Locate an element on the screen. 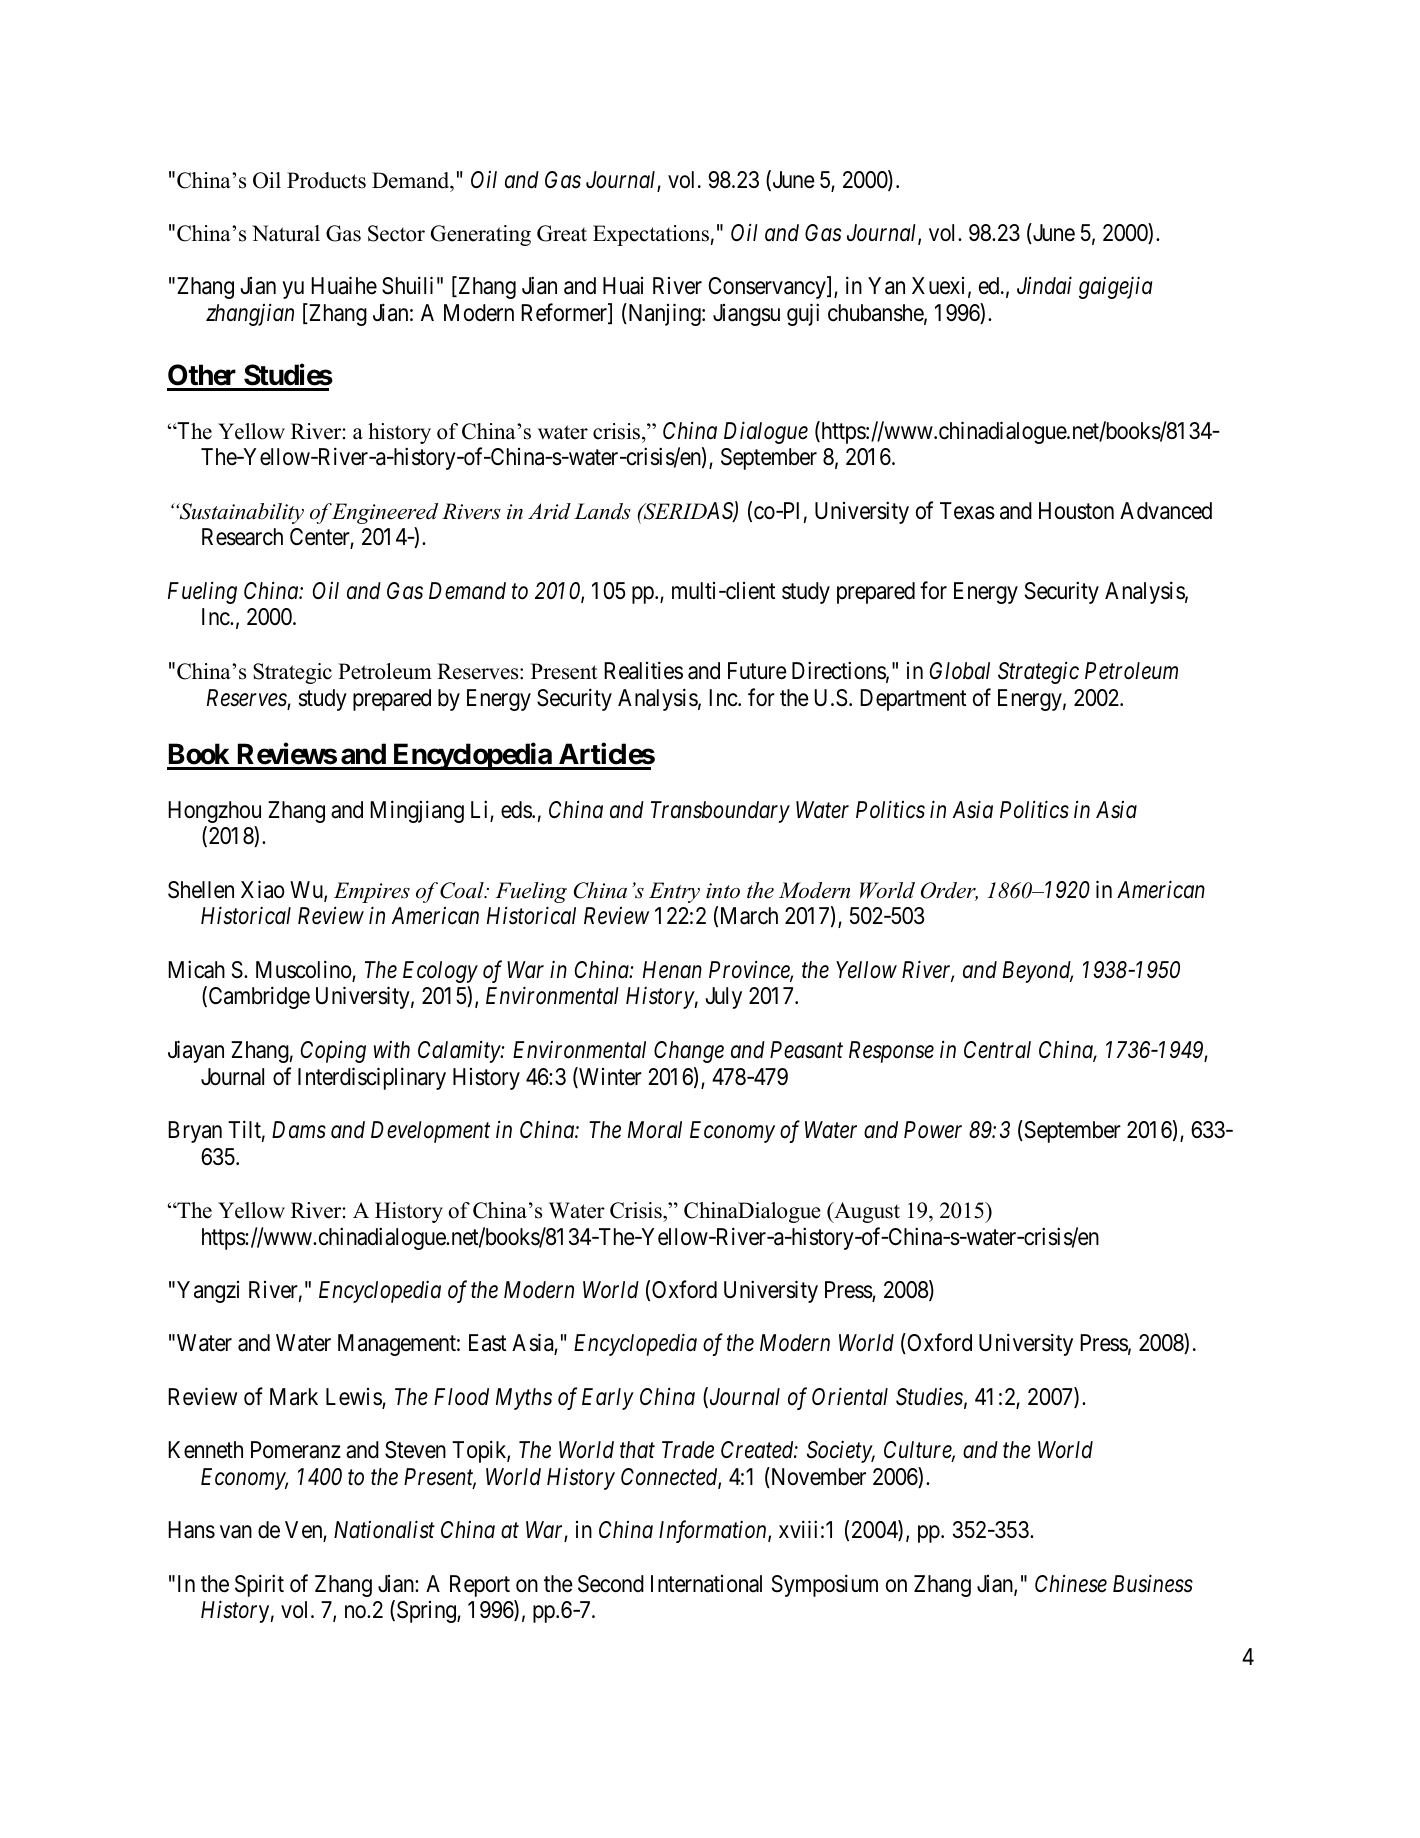 The height and width of the screenshot is (1838, 1420). Central is located at coordinates (997, 1050).
